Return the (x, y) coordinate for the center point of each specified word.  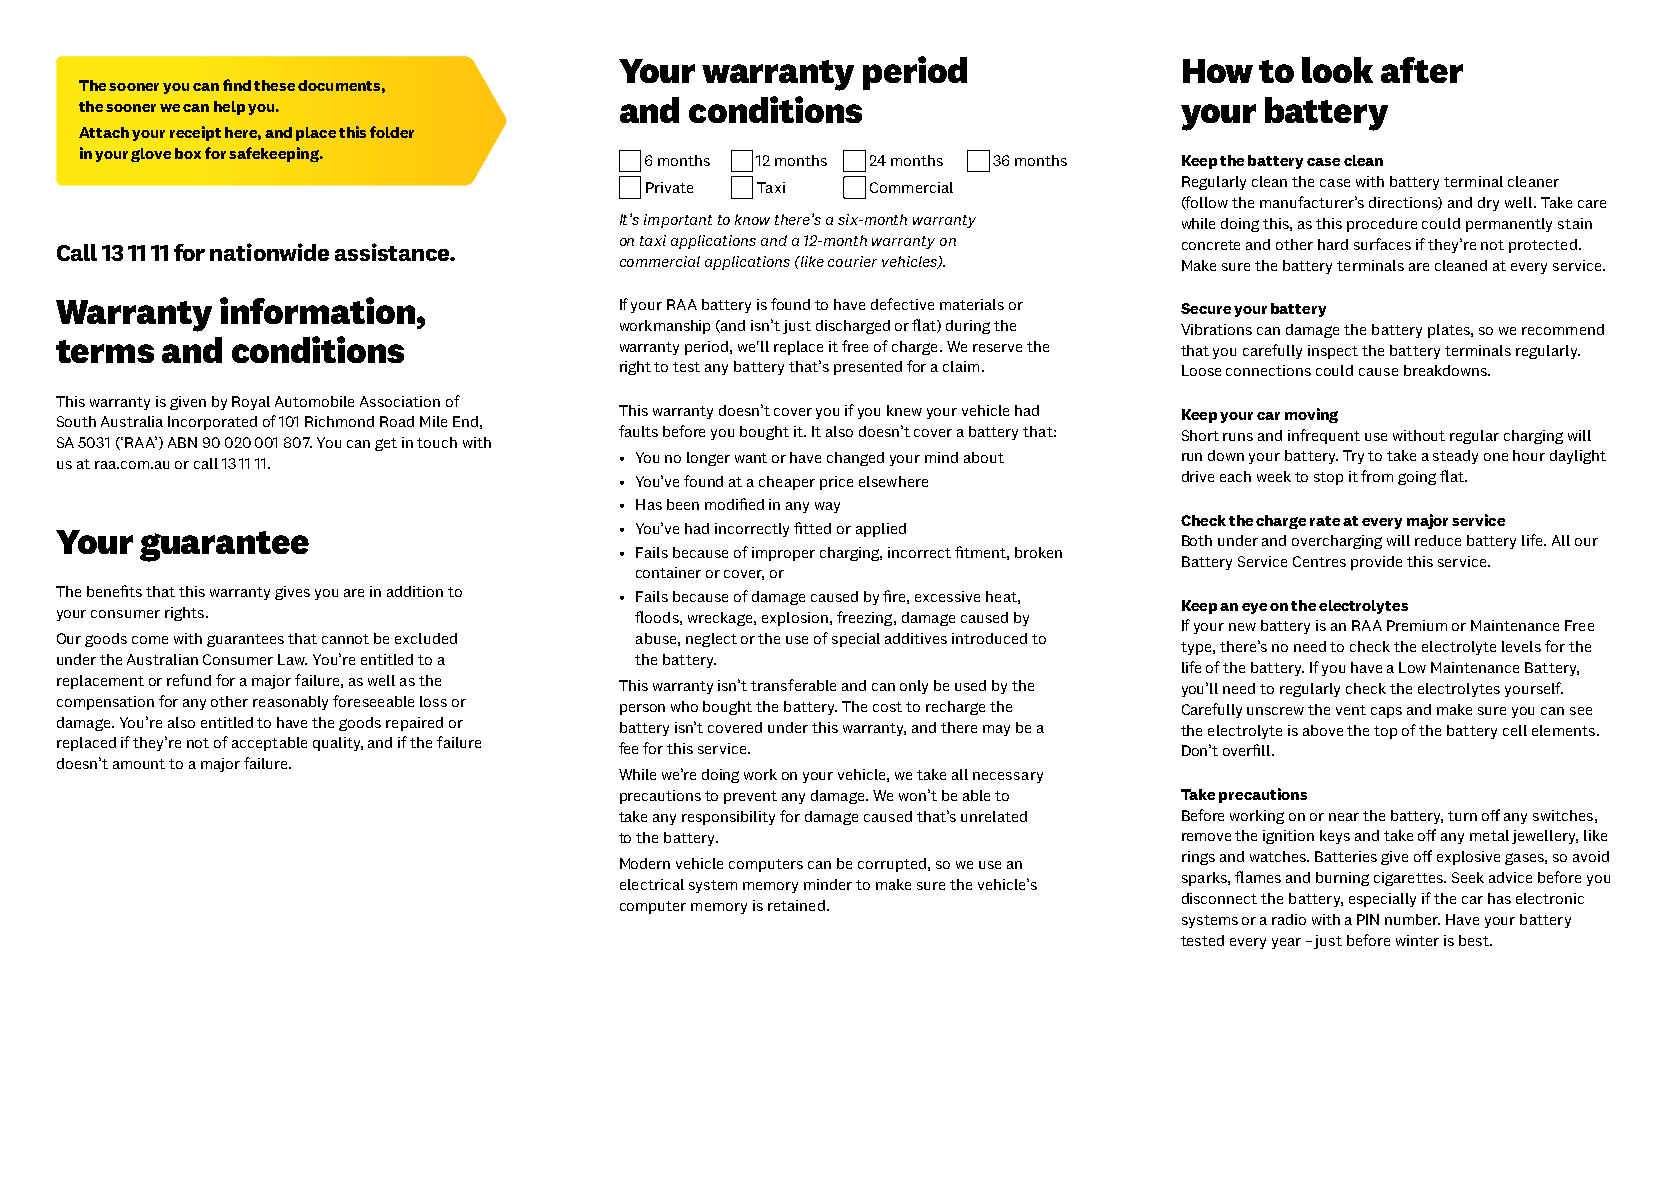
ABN (182, 442)
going (1417, 478)
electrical (652, 884)
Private (669, 187)
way (827, 507)
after (1422, 70)
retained (796, 905)
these (274, 85)
